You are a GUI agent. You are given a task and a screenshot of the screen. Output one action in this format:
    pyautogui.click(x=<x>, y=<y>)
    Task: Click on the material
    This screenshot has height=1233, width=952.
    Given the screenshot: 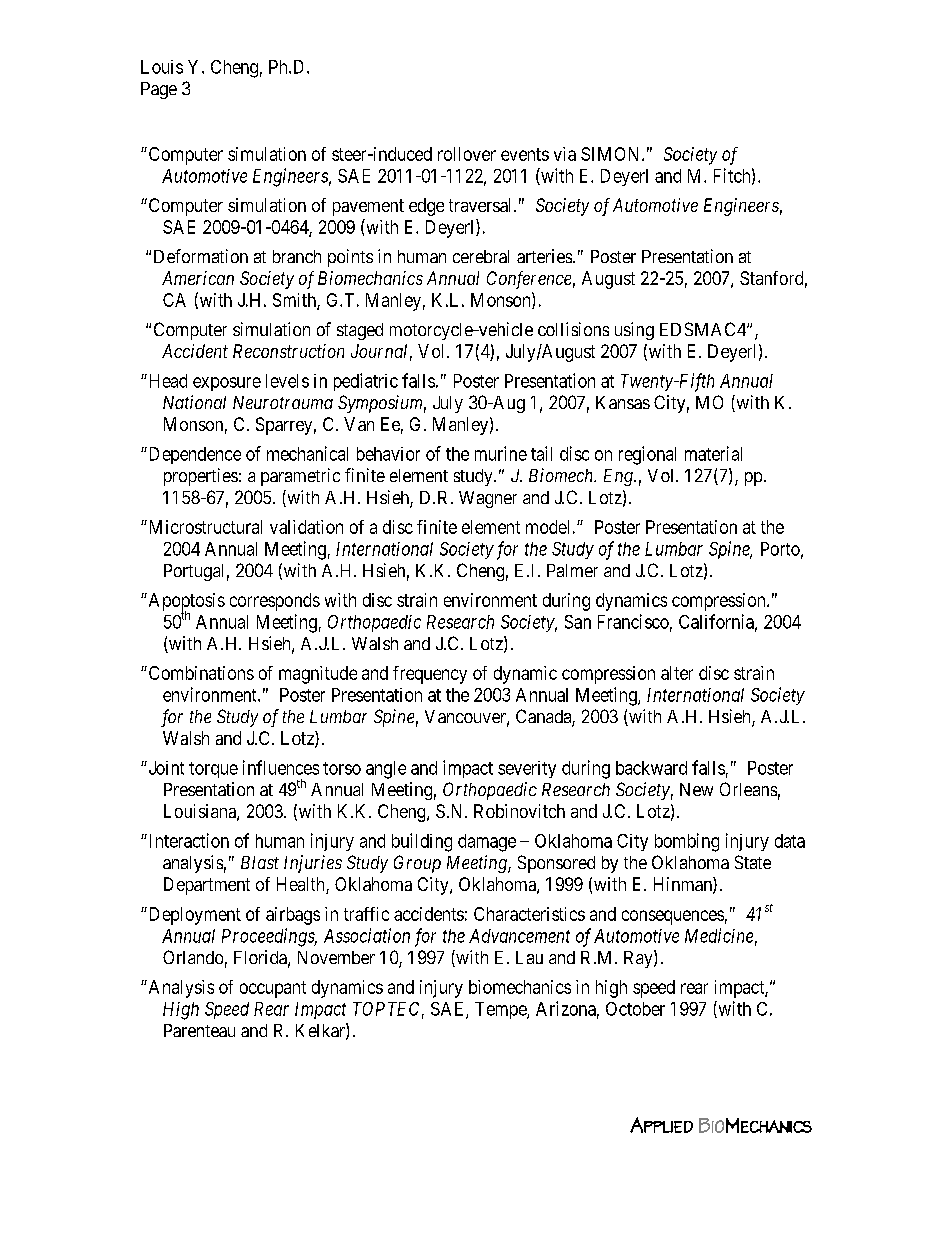 What is the action you would take?
    pyautogui.click(x=713, y=453)
